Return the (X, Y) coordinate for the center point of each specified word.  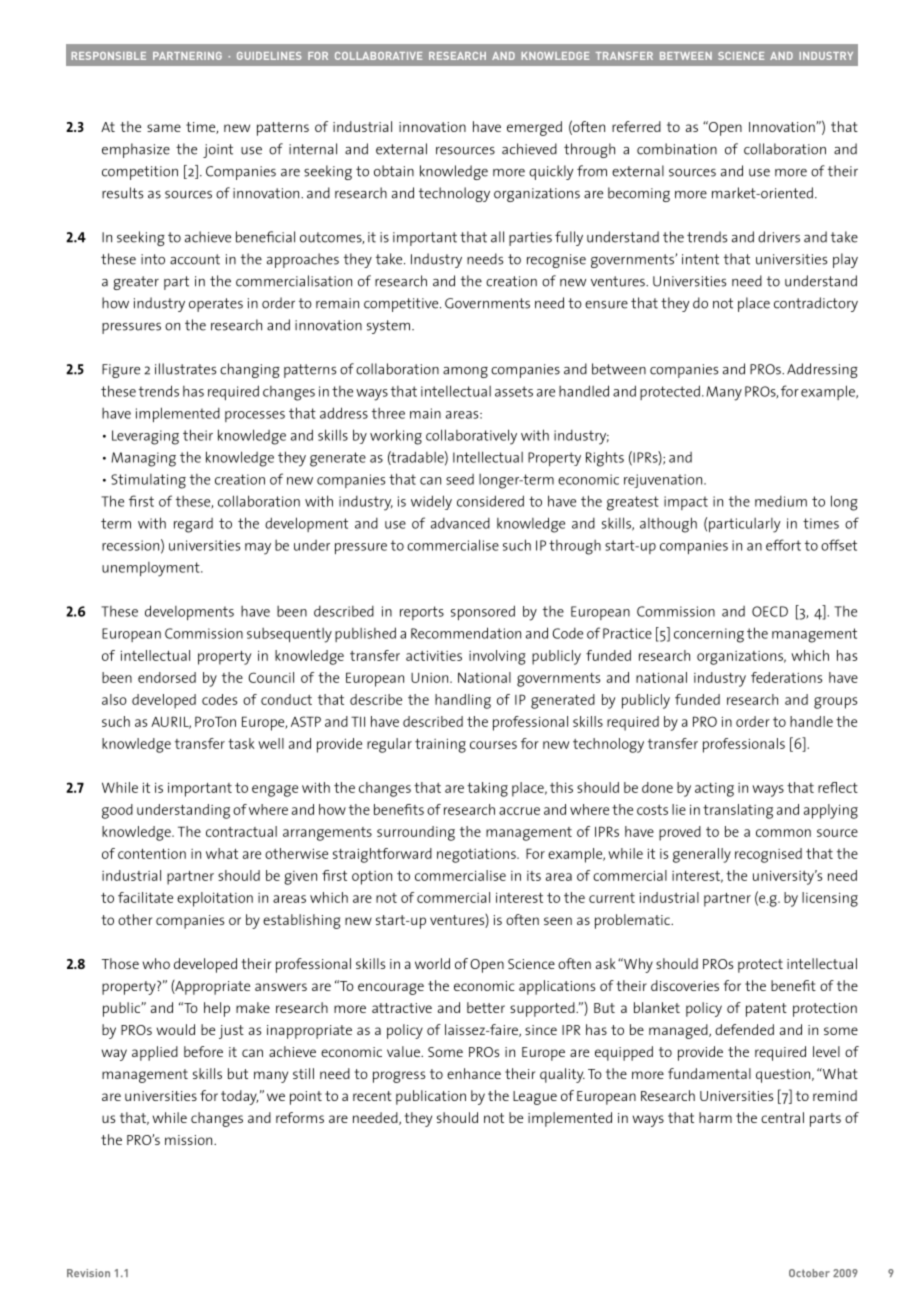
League (535, 1098)
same (164, 128)
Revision (88, 1273)
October (809, 1273)
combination (677, 149)
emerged (534, 128)
